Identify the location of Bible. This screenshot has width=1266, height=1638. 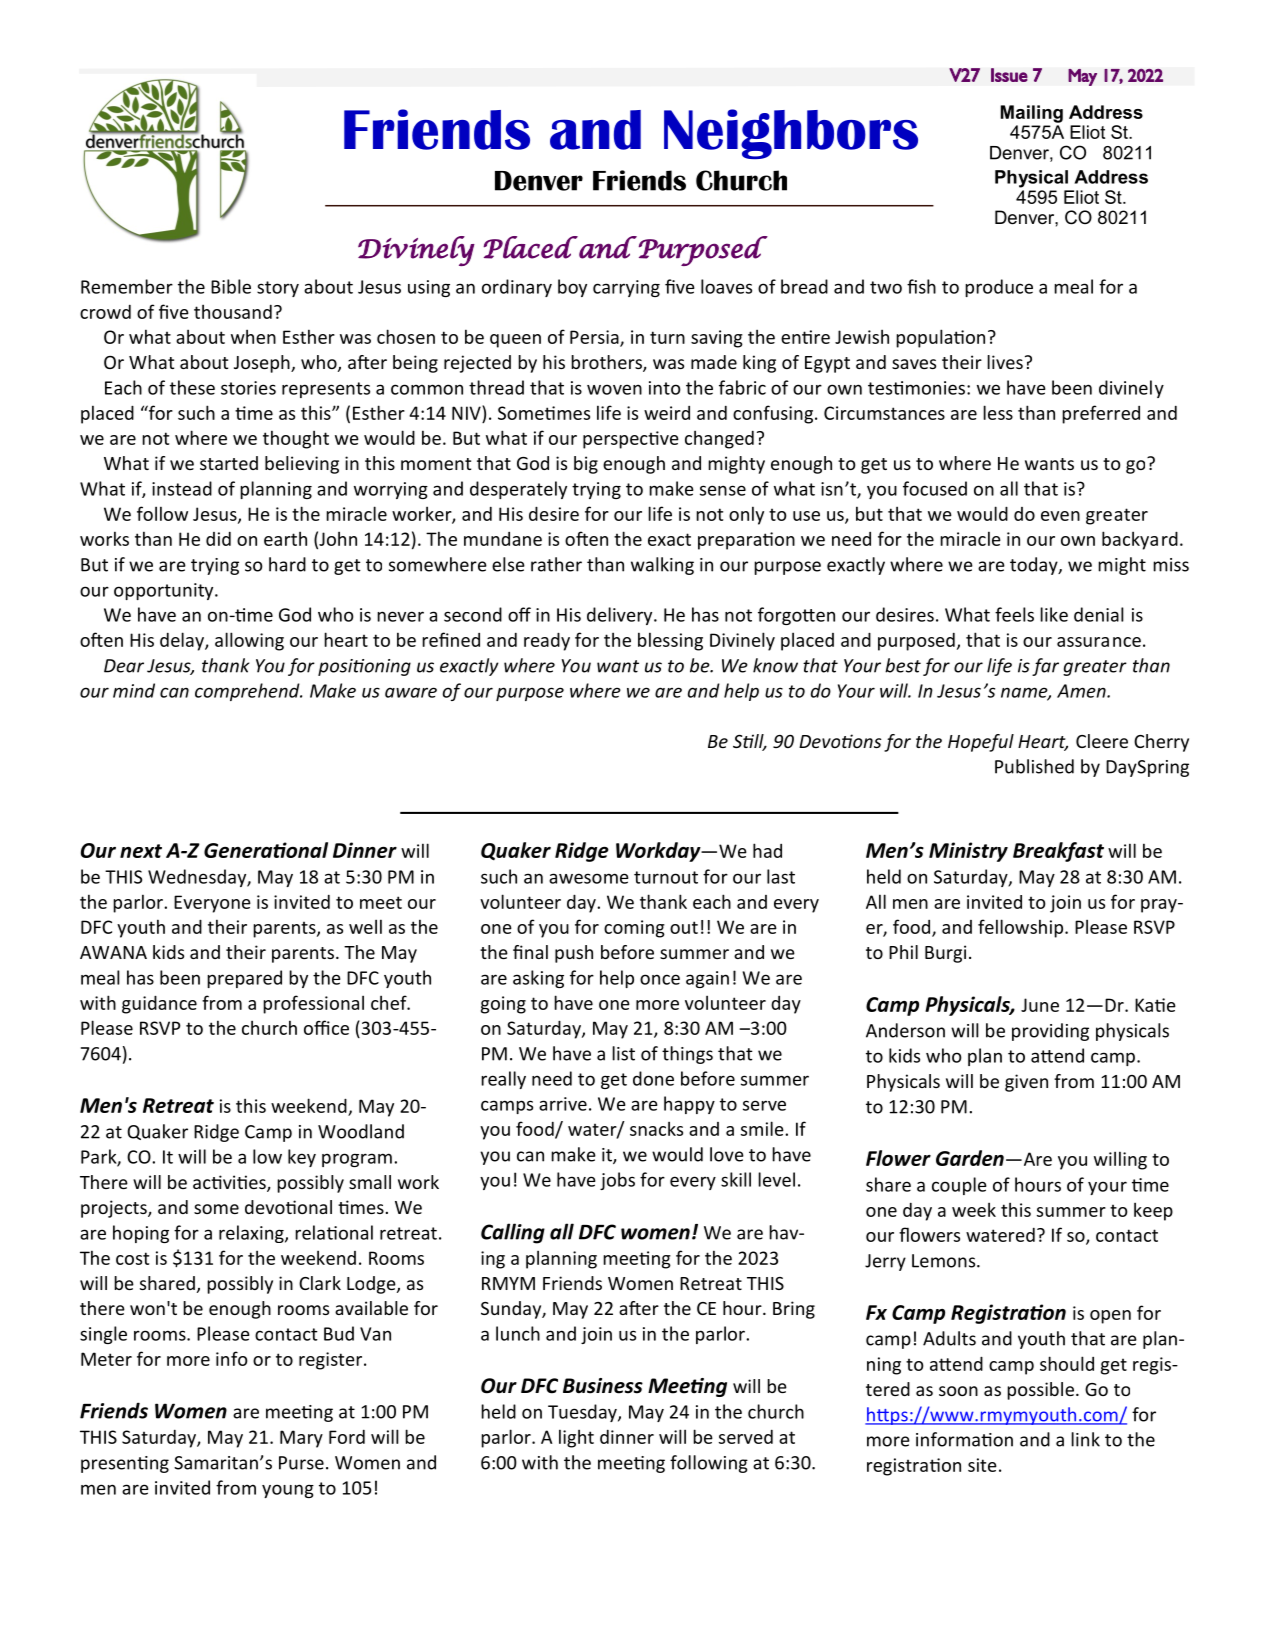
(231, 286).
